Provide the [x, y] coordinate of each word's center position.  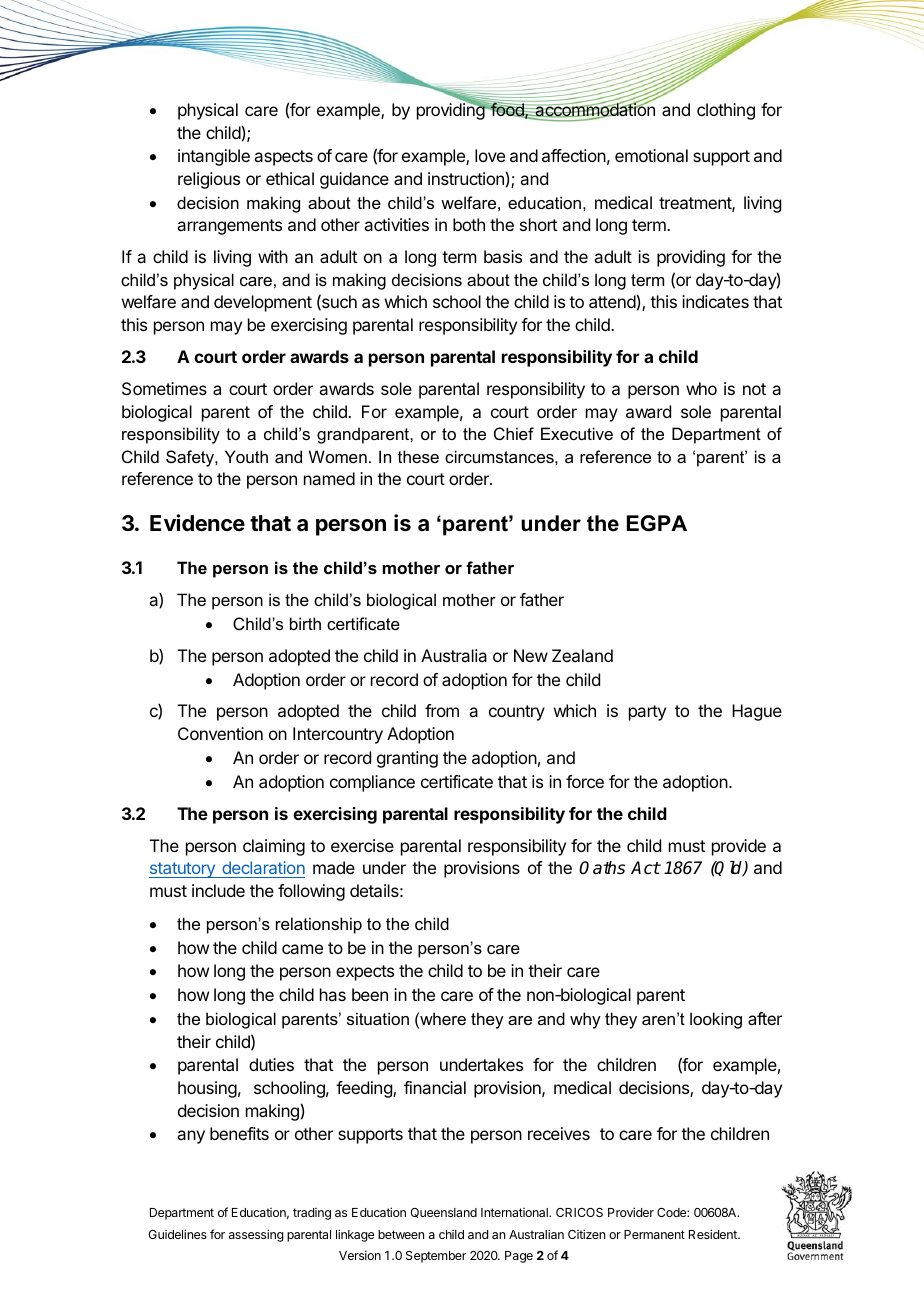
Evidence [197, 523]
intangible [214, 157]
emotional [651, 155]
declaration [263, 867]
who [701, 388]
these [418, 456]
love [490, 155]
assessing [256, 1235]
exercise [362, 845]
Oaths [602, 868]
